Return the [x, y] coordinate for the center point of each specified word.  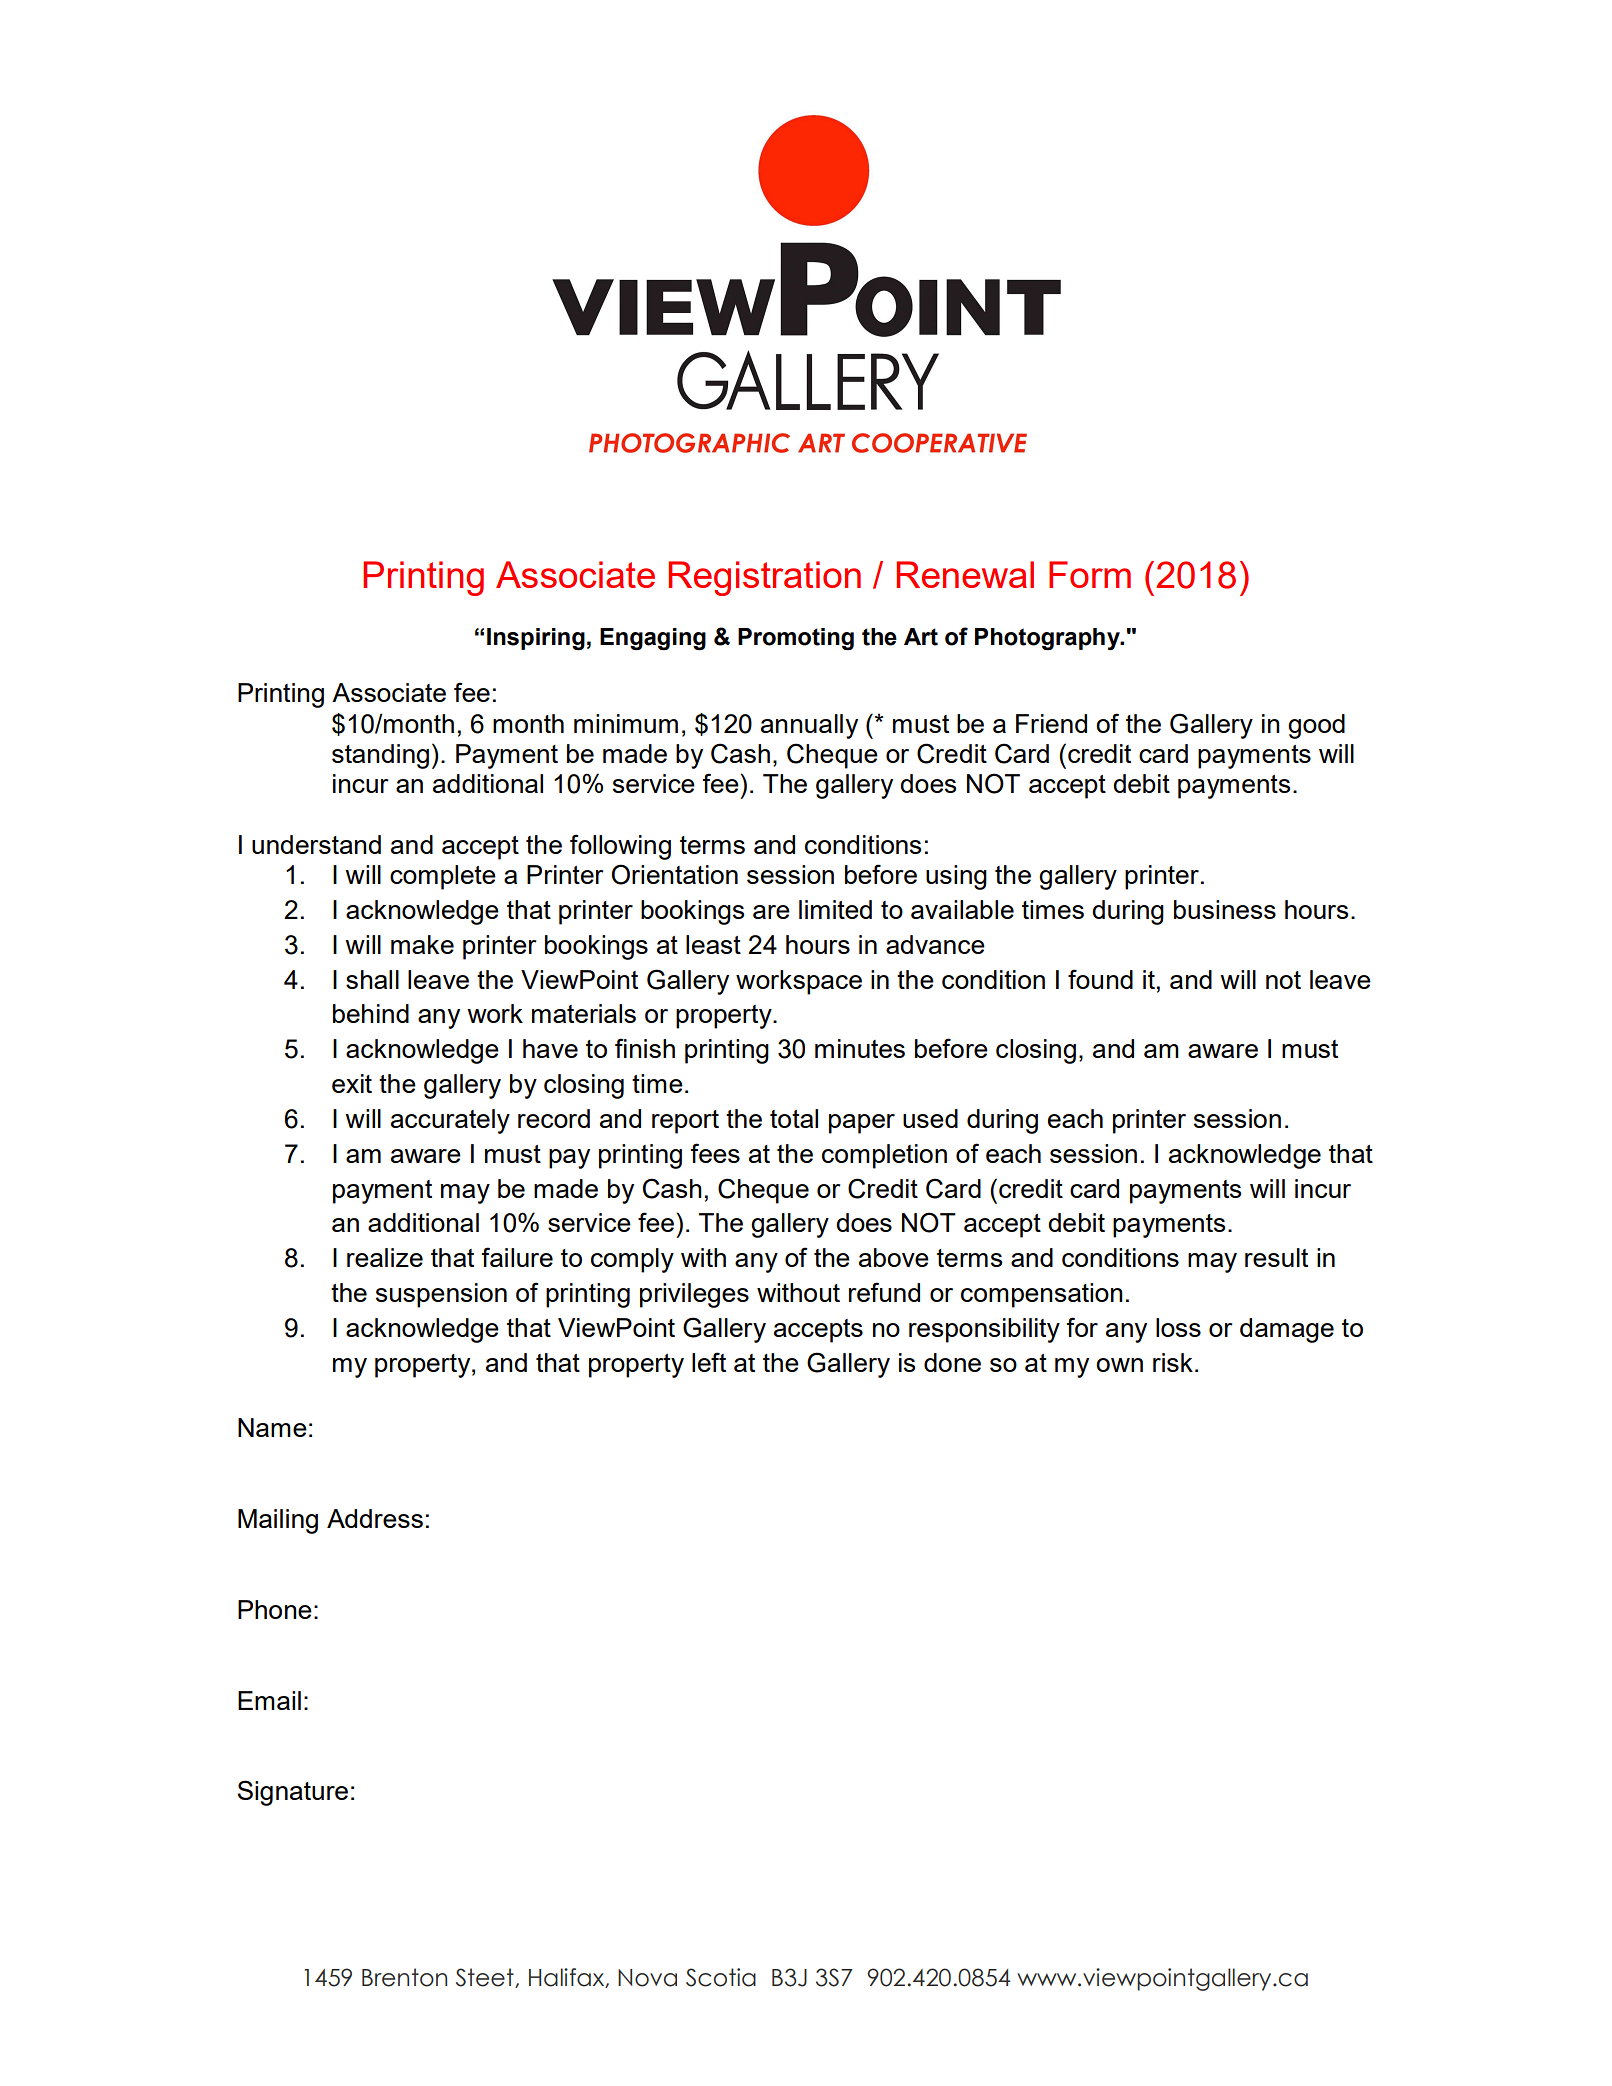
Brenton [404, 1977]
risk [1173, 1362]
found [1100, 979]
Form [1090, 574]
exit [352, 1083]
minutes [860, 1048]
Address [375, 1518]
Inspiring [536, 639]
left [709, 1362]
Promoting [796, 639]
